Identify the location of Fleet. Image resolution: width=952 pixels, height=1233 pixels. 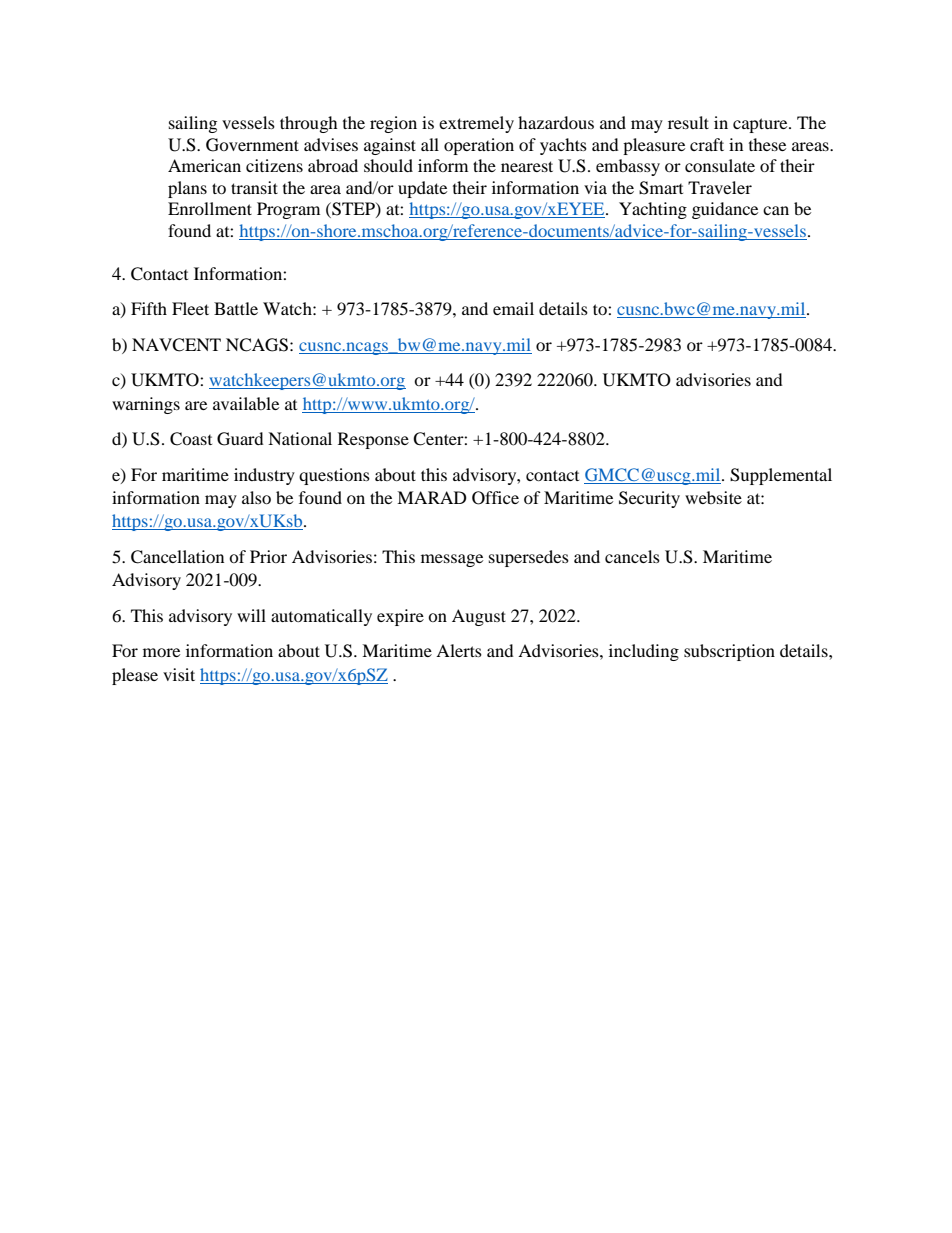
(190, 308).
